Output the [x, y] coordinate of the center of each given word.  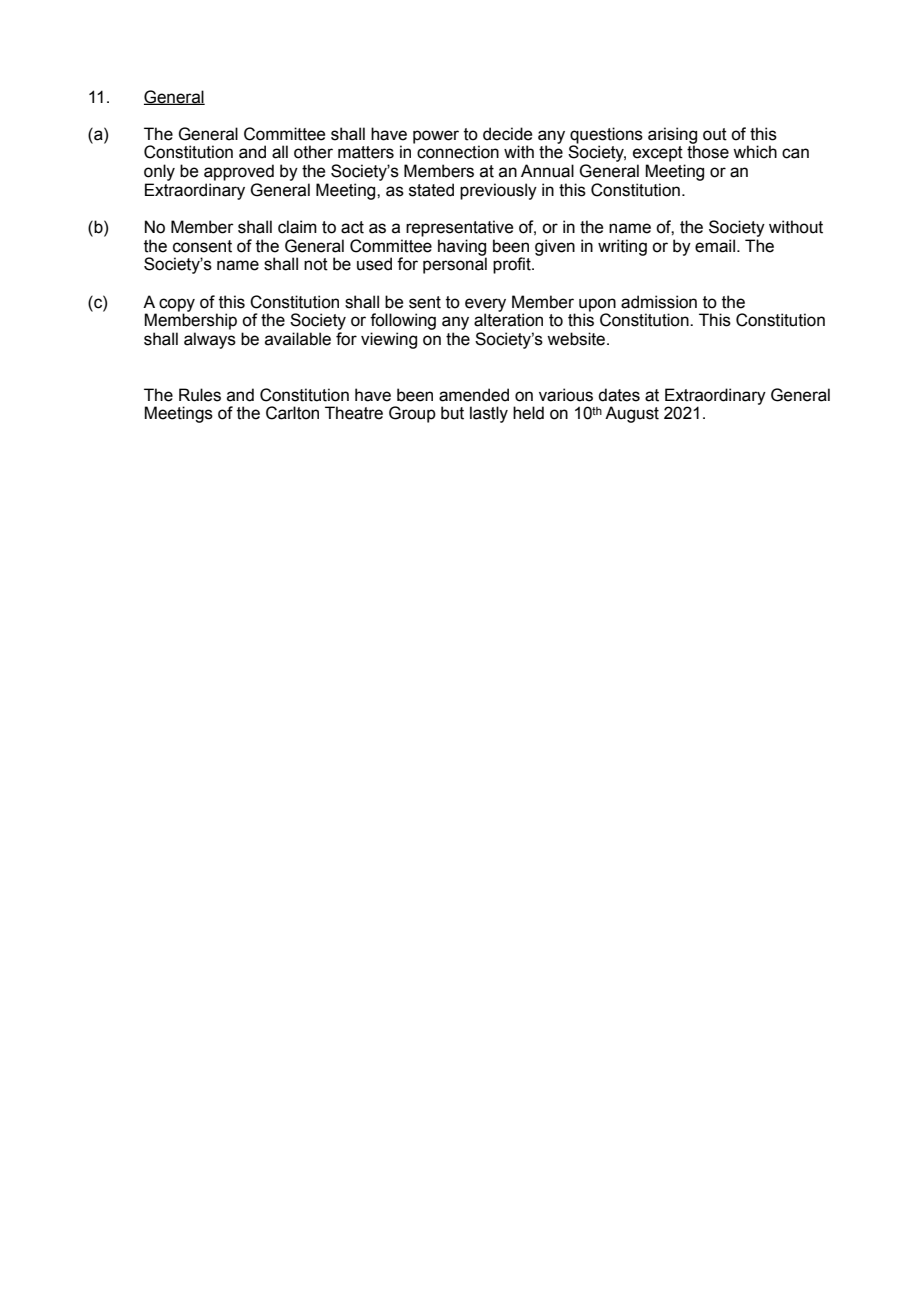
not [316, 264]
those [708, 152]
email [715, 246]
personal [455, 265]
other [313, 152]
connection [458, 152]
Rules [200, 395]
